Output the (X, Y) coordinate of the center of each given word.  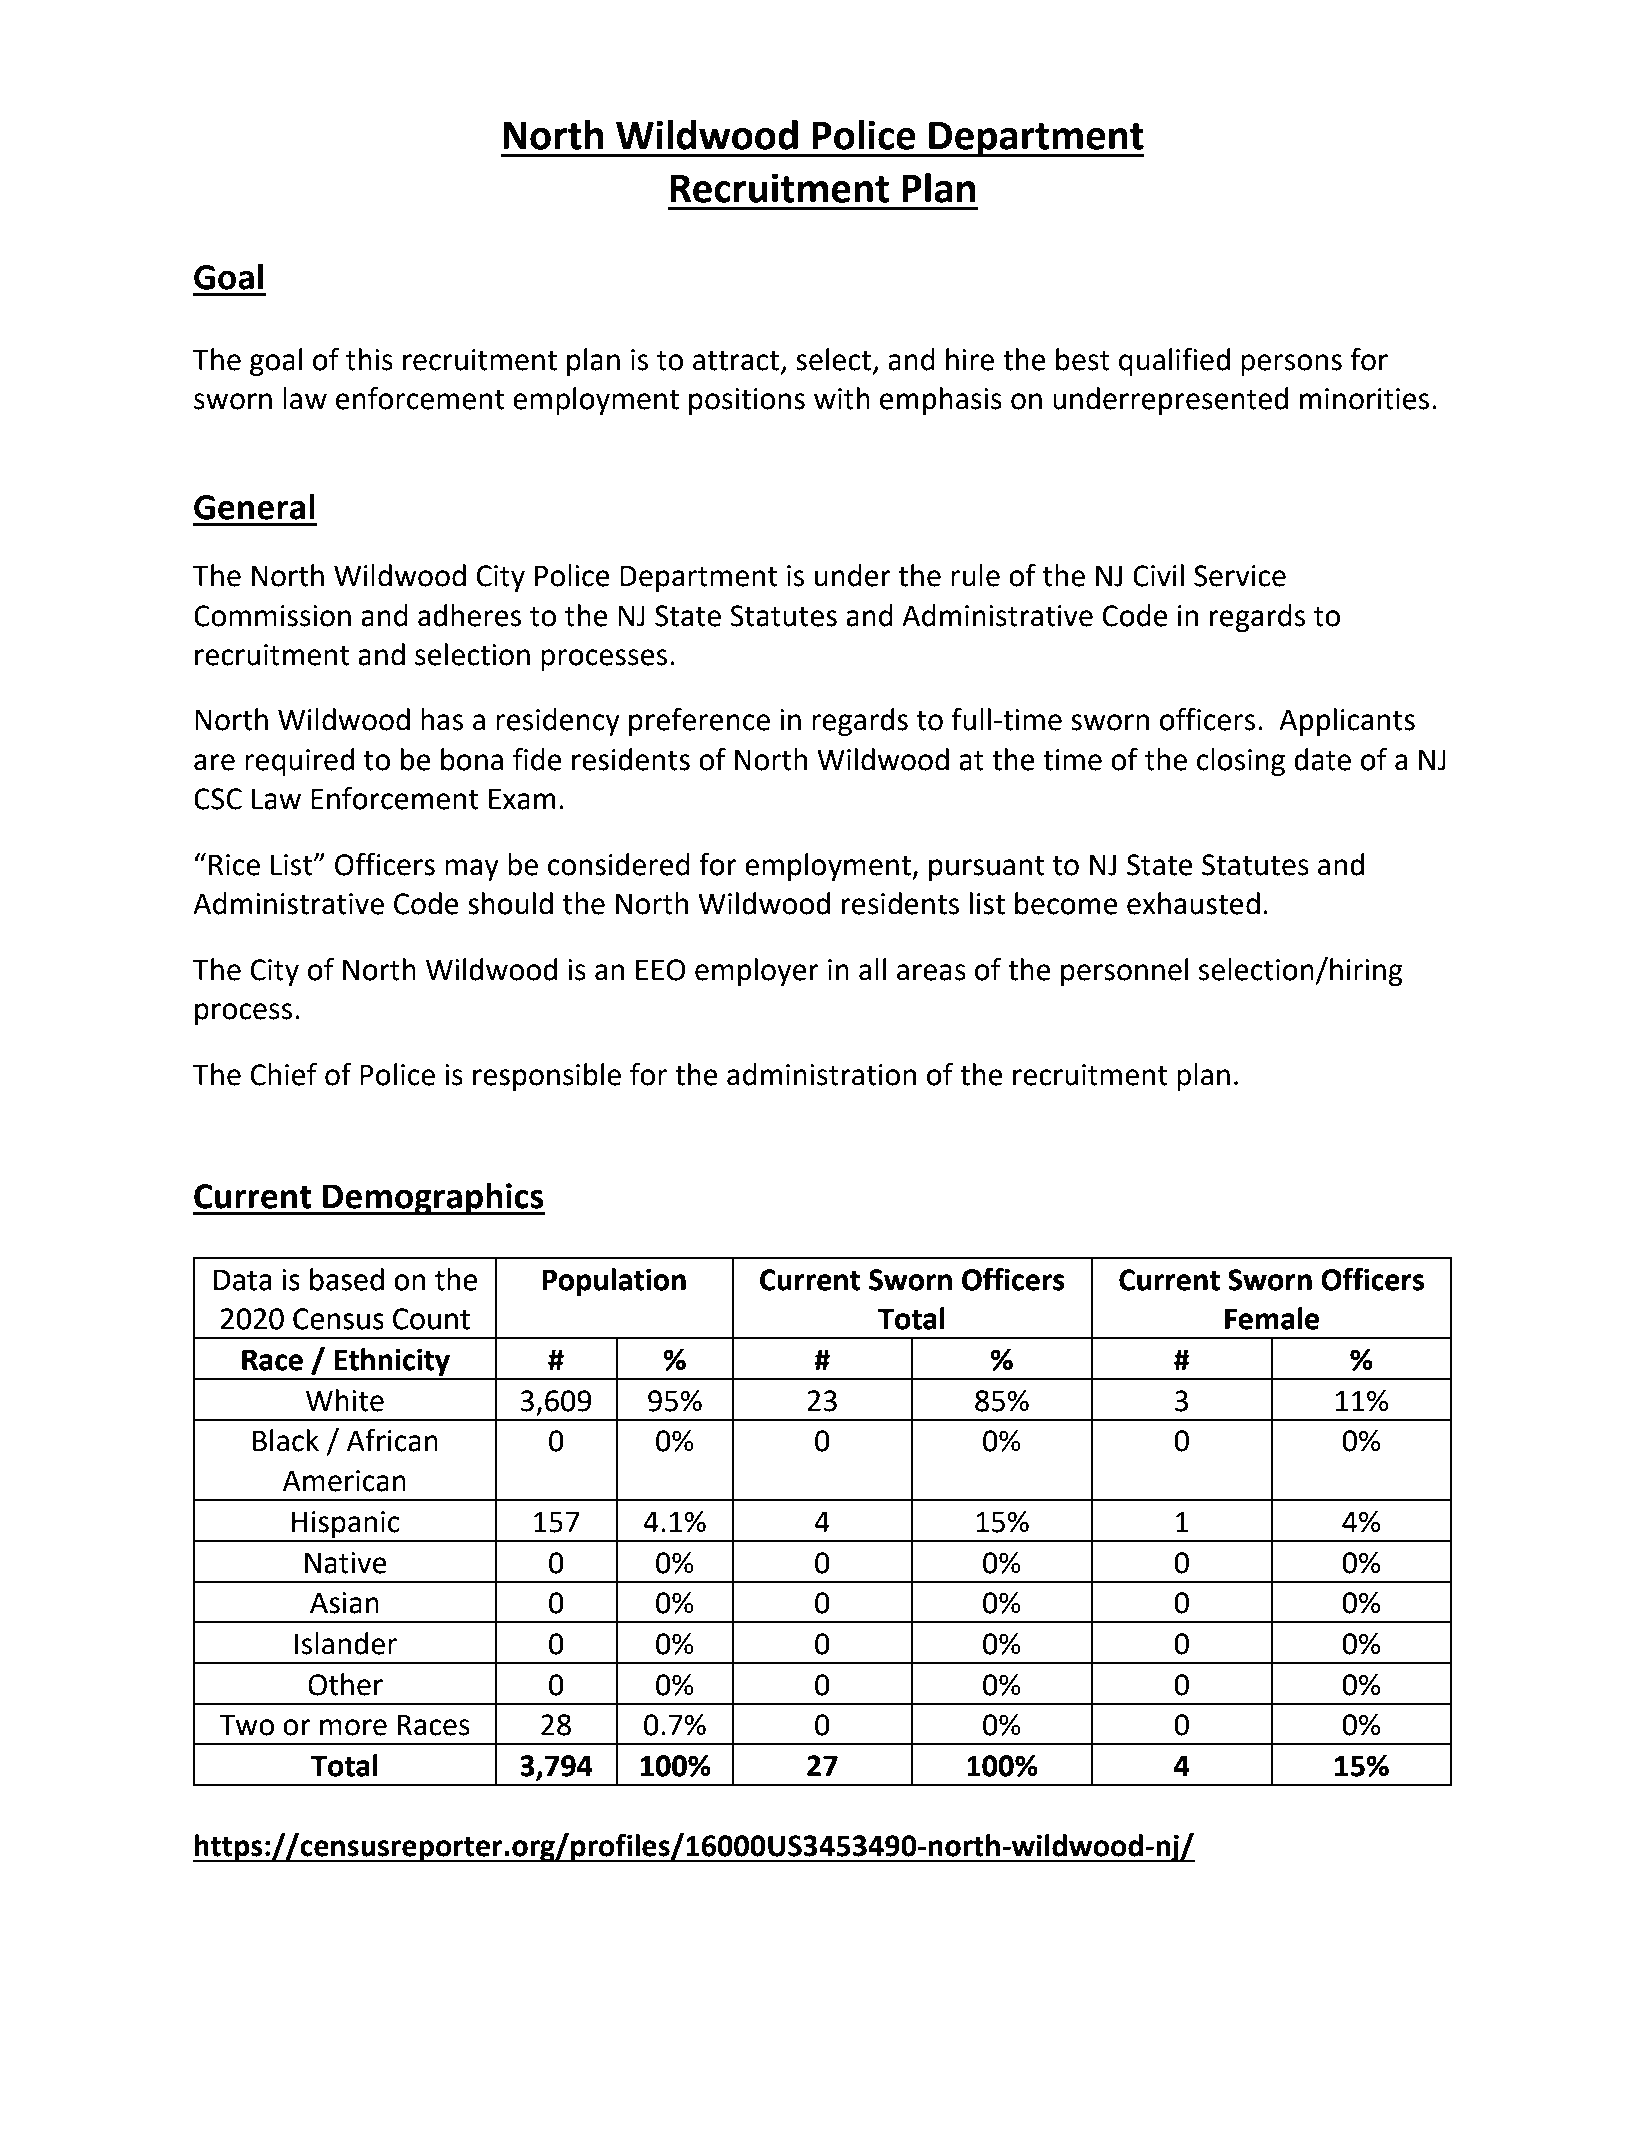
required (299, 762)
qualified (1174, 362)
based (347, 1279)
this (369, 359)
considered (619, 864)
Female (1272, 1318)
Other (345, 1684)
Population (614, 1282)
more (353, 1727)
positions (747, 401)
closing (1241, 762)
